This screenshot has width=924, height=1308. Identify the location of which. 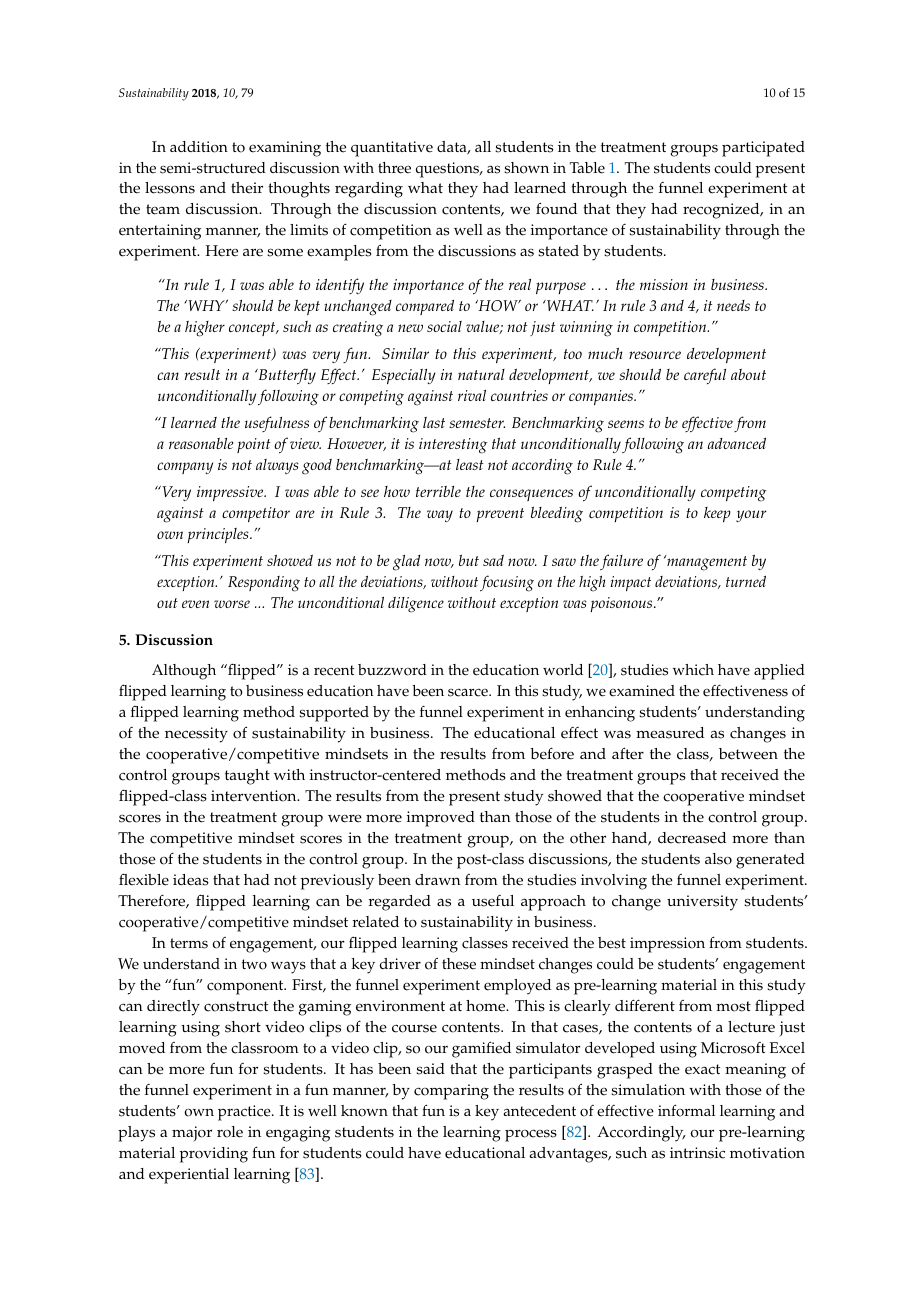
(693, 670).
